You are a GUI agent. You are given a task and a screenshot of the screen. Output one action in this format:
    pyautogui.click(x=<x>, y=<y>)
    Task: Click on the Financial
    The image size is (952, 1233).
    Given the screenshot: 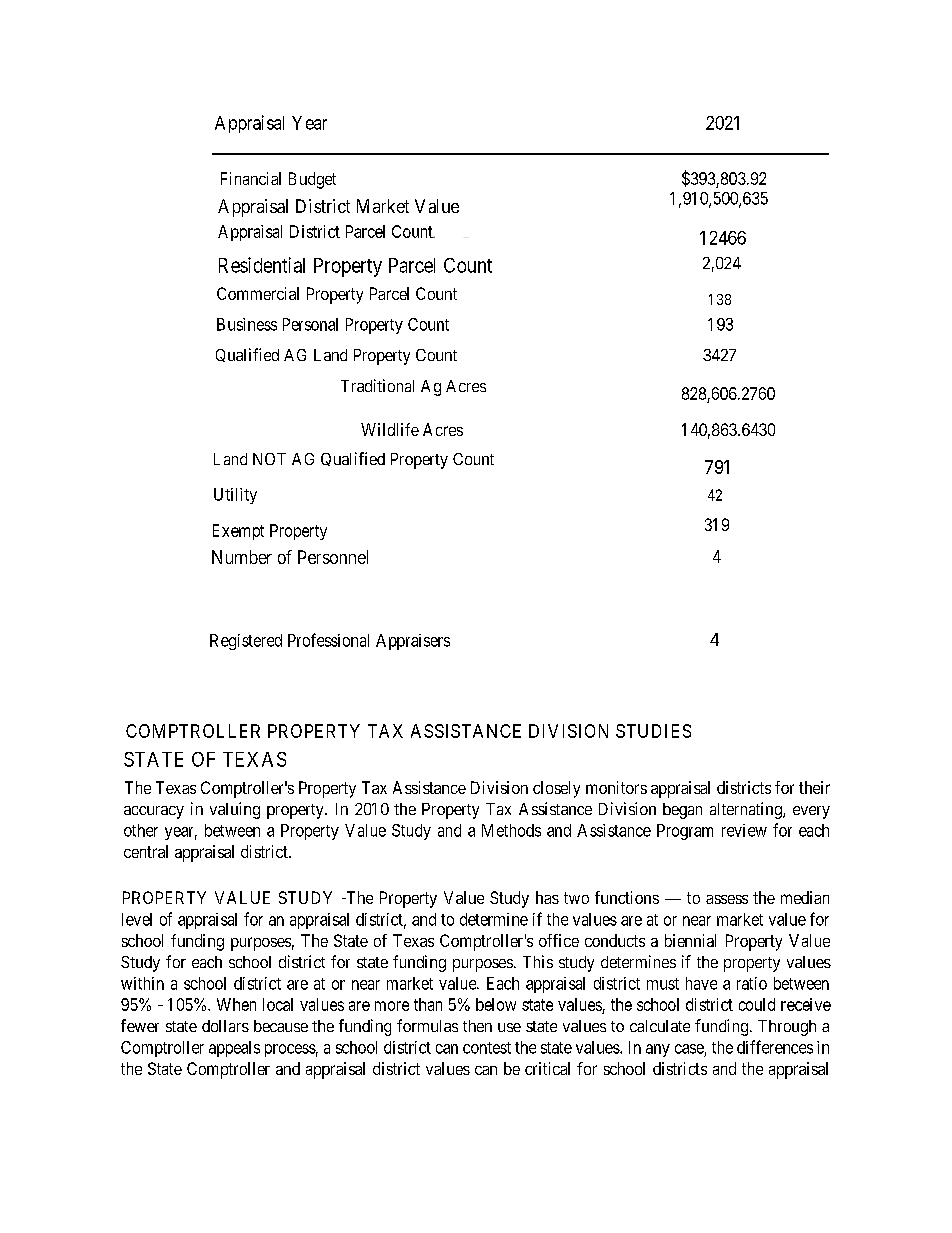 What is the action you would take?
    pyautogui.click(x=251, y=178)
